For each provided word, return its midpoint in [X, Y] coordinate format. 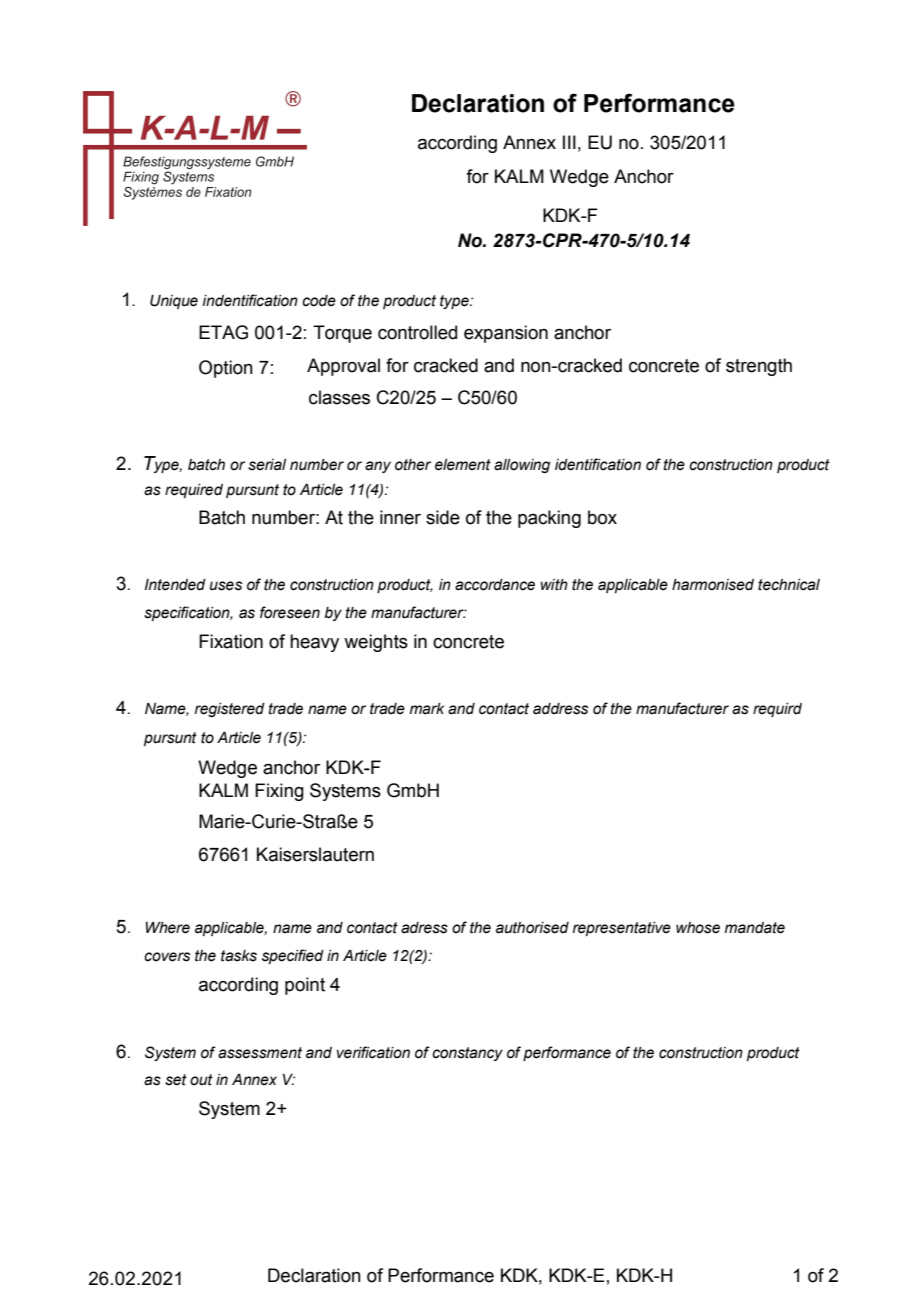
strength [759, 367]
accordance [495, 585]
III [569, 142]
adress [424, 928]
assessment [260, 1053]
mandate [755, 928]
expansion [506, 334]
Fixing [279, 792]
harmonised [713, 585]
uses [226, 586]
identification [598, 464]
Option [226, 369]
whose [698, 928]
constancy [467, 1054]
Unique [174, 302]
